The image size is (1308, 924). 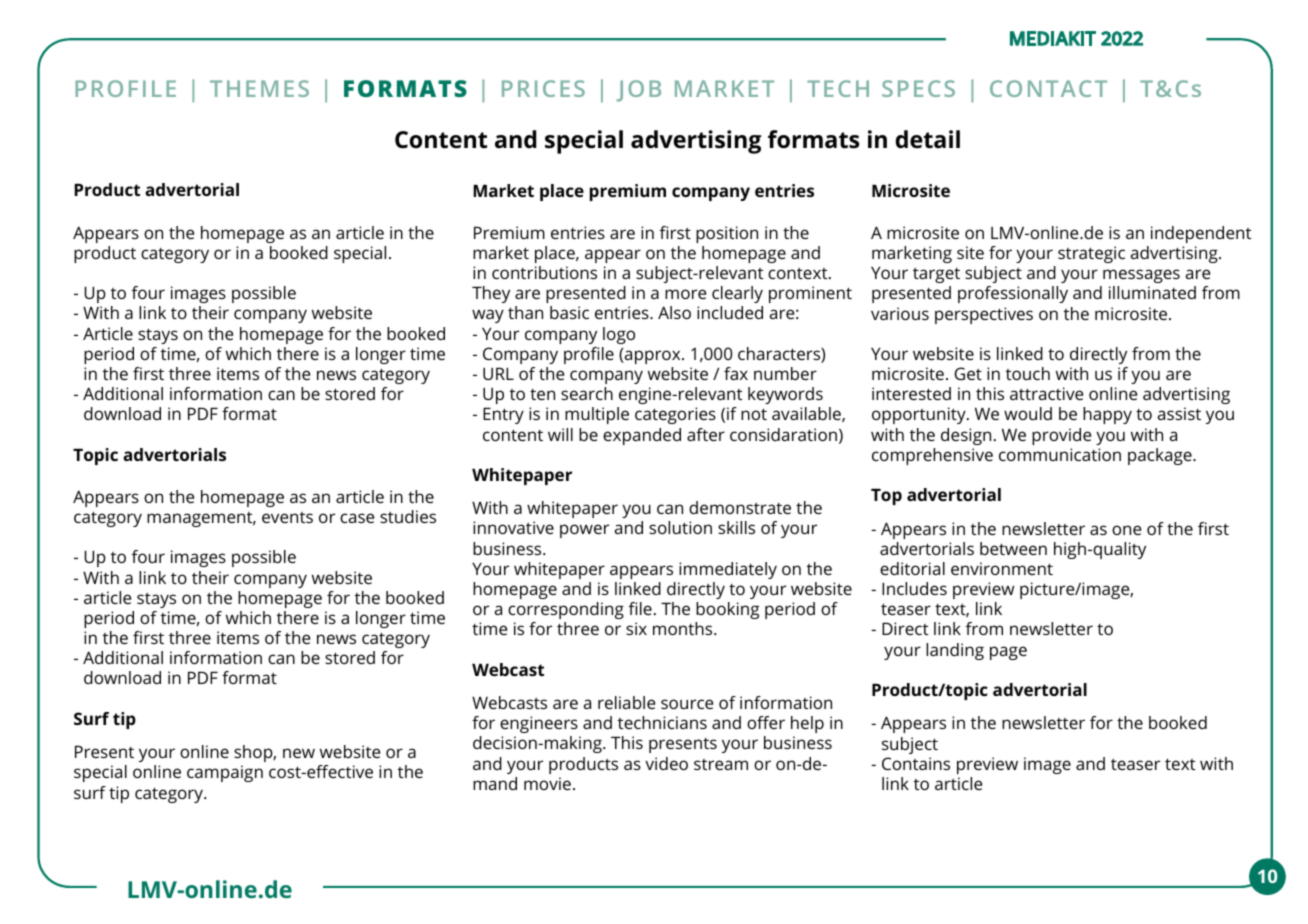 I want to click on Entry, so click(x=503, y=416).
